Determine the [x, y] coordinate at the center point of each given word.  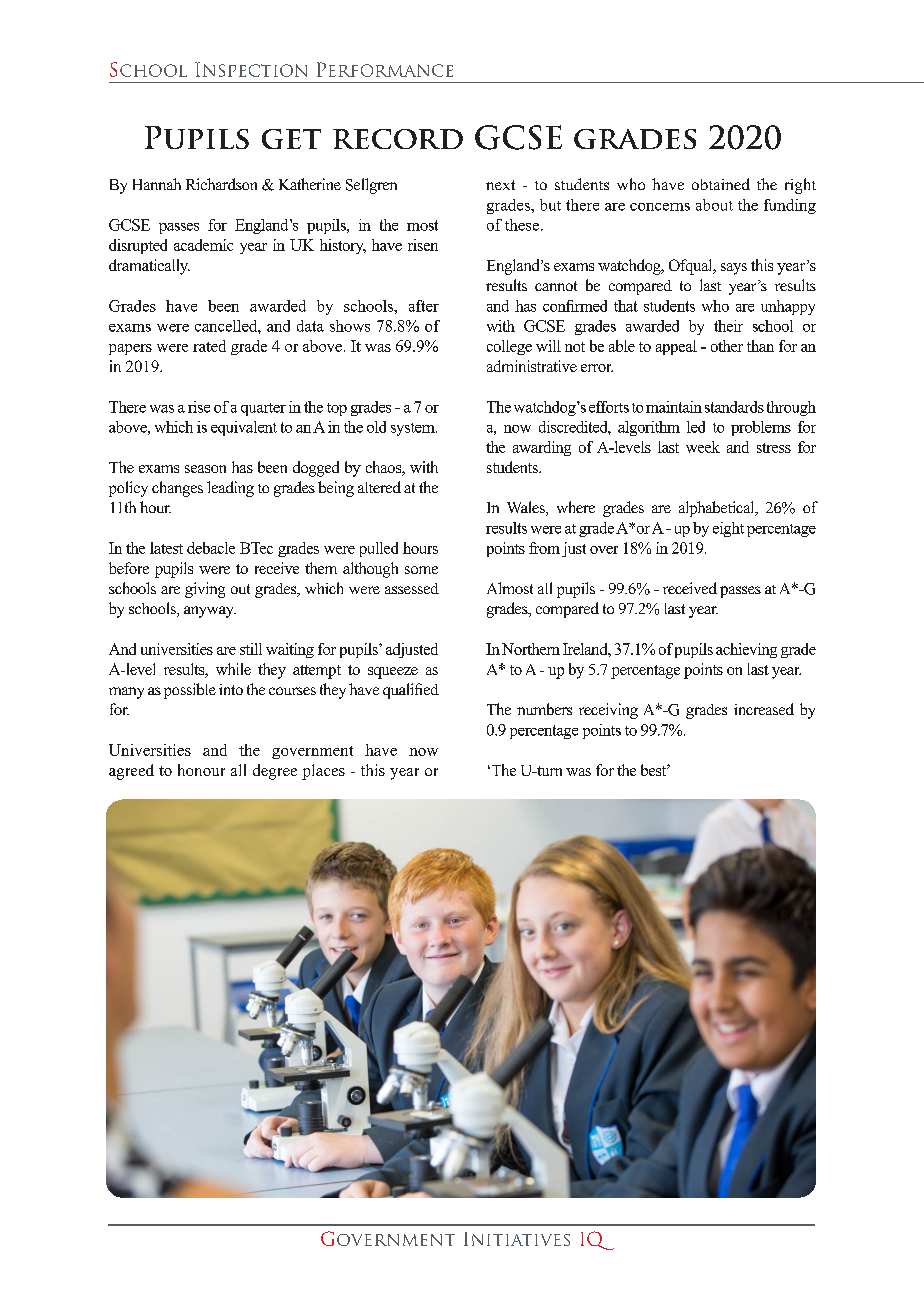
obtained [721, 184]
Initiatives [517, 1239]
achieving [746, 650]
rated [209, 346]
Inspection [251, 69]
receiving [608, 711]
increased [764, 709]
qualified [411, 691]
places [323, 772]
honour [201, 770]
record [398, 139]
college [509, 347]
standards [734, 407]
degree [275, 772]
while [233, 669]
